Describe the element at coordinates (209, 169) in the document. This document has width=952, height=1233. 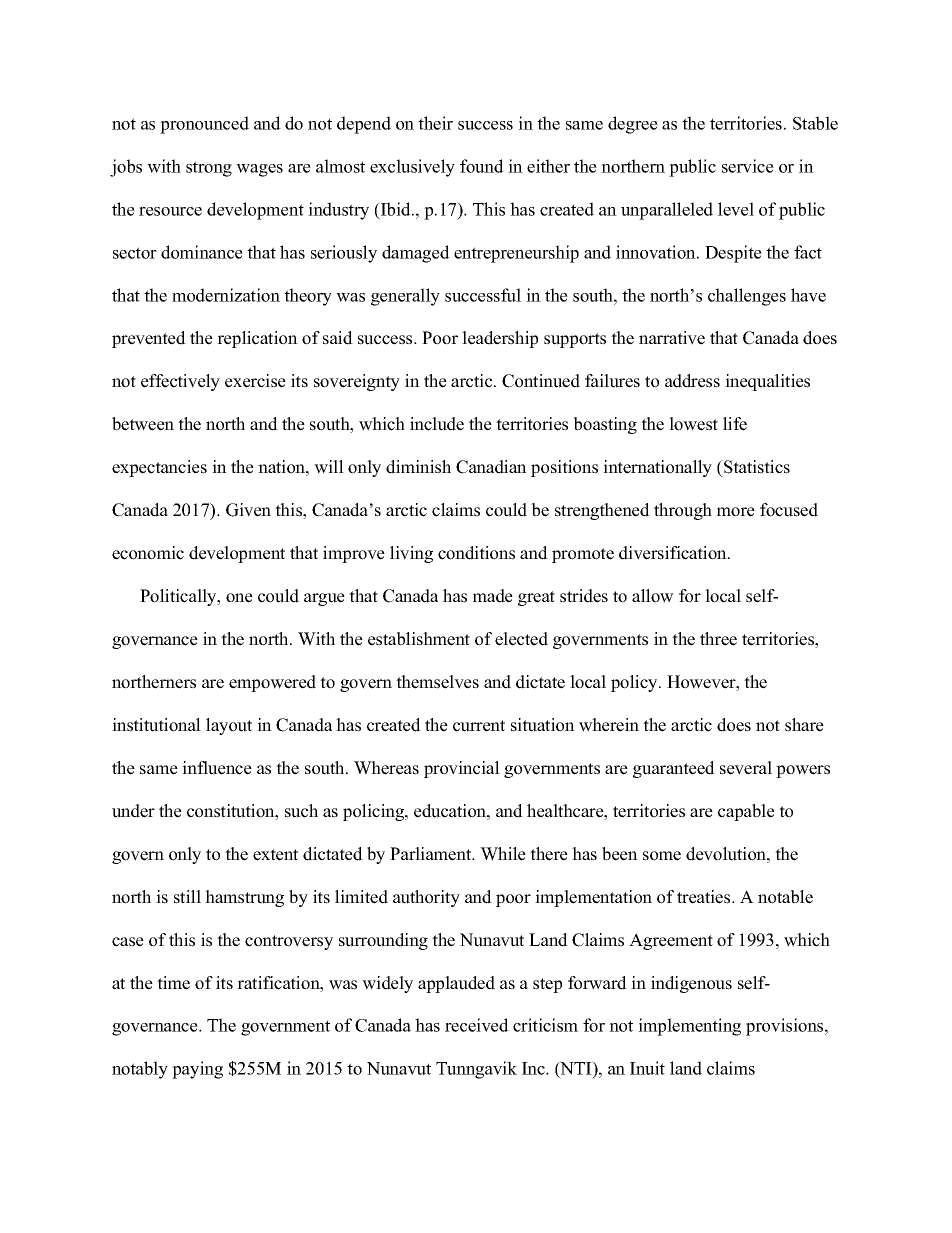
I see `strong` at that location.
